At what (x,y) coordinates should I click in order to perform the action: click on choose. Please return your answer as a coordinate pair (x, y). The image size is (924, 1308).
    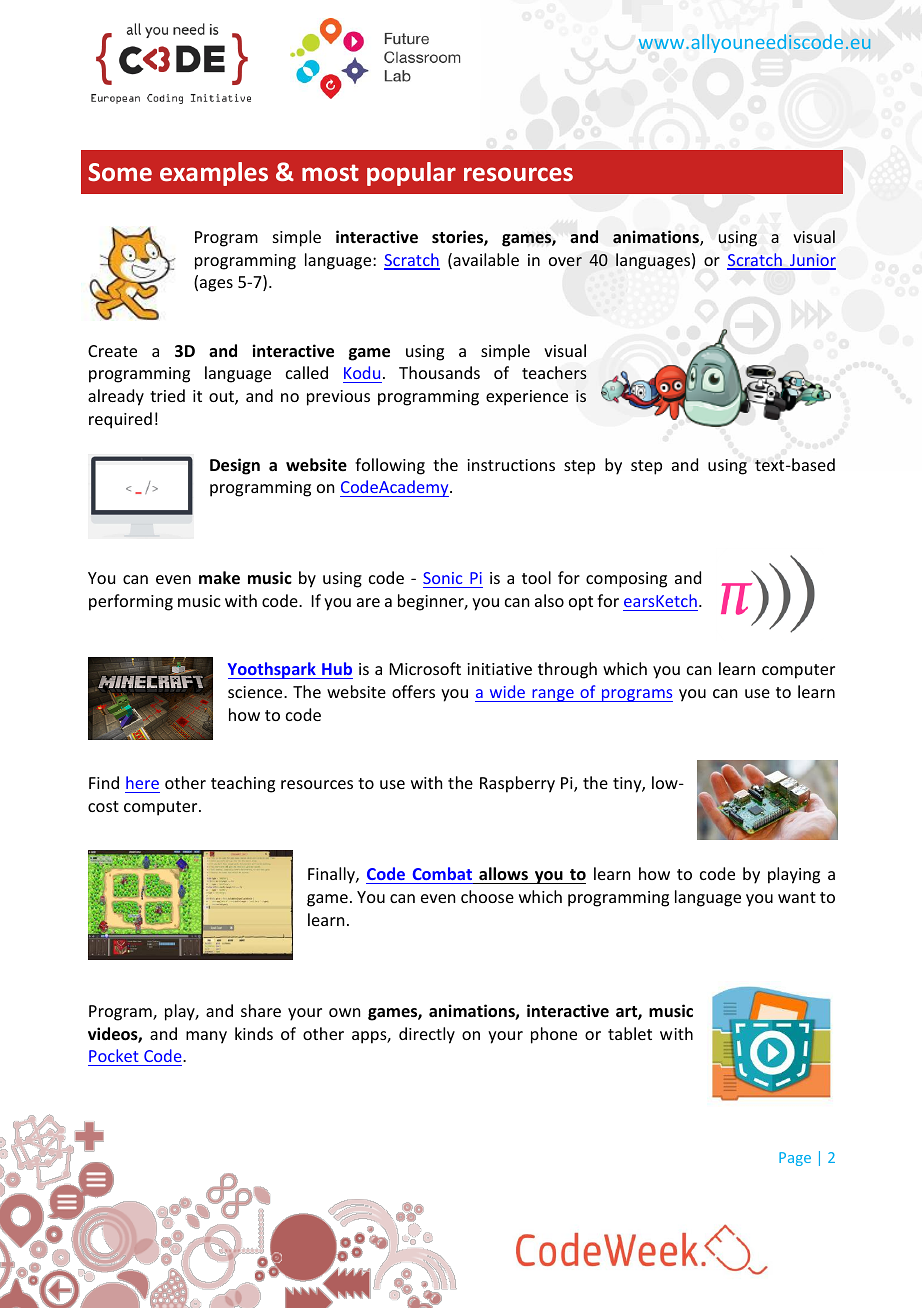
    Looking at the image, I should click on (487, 896).
